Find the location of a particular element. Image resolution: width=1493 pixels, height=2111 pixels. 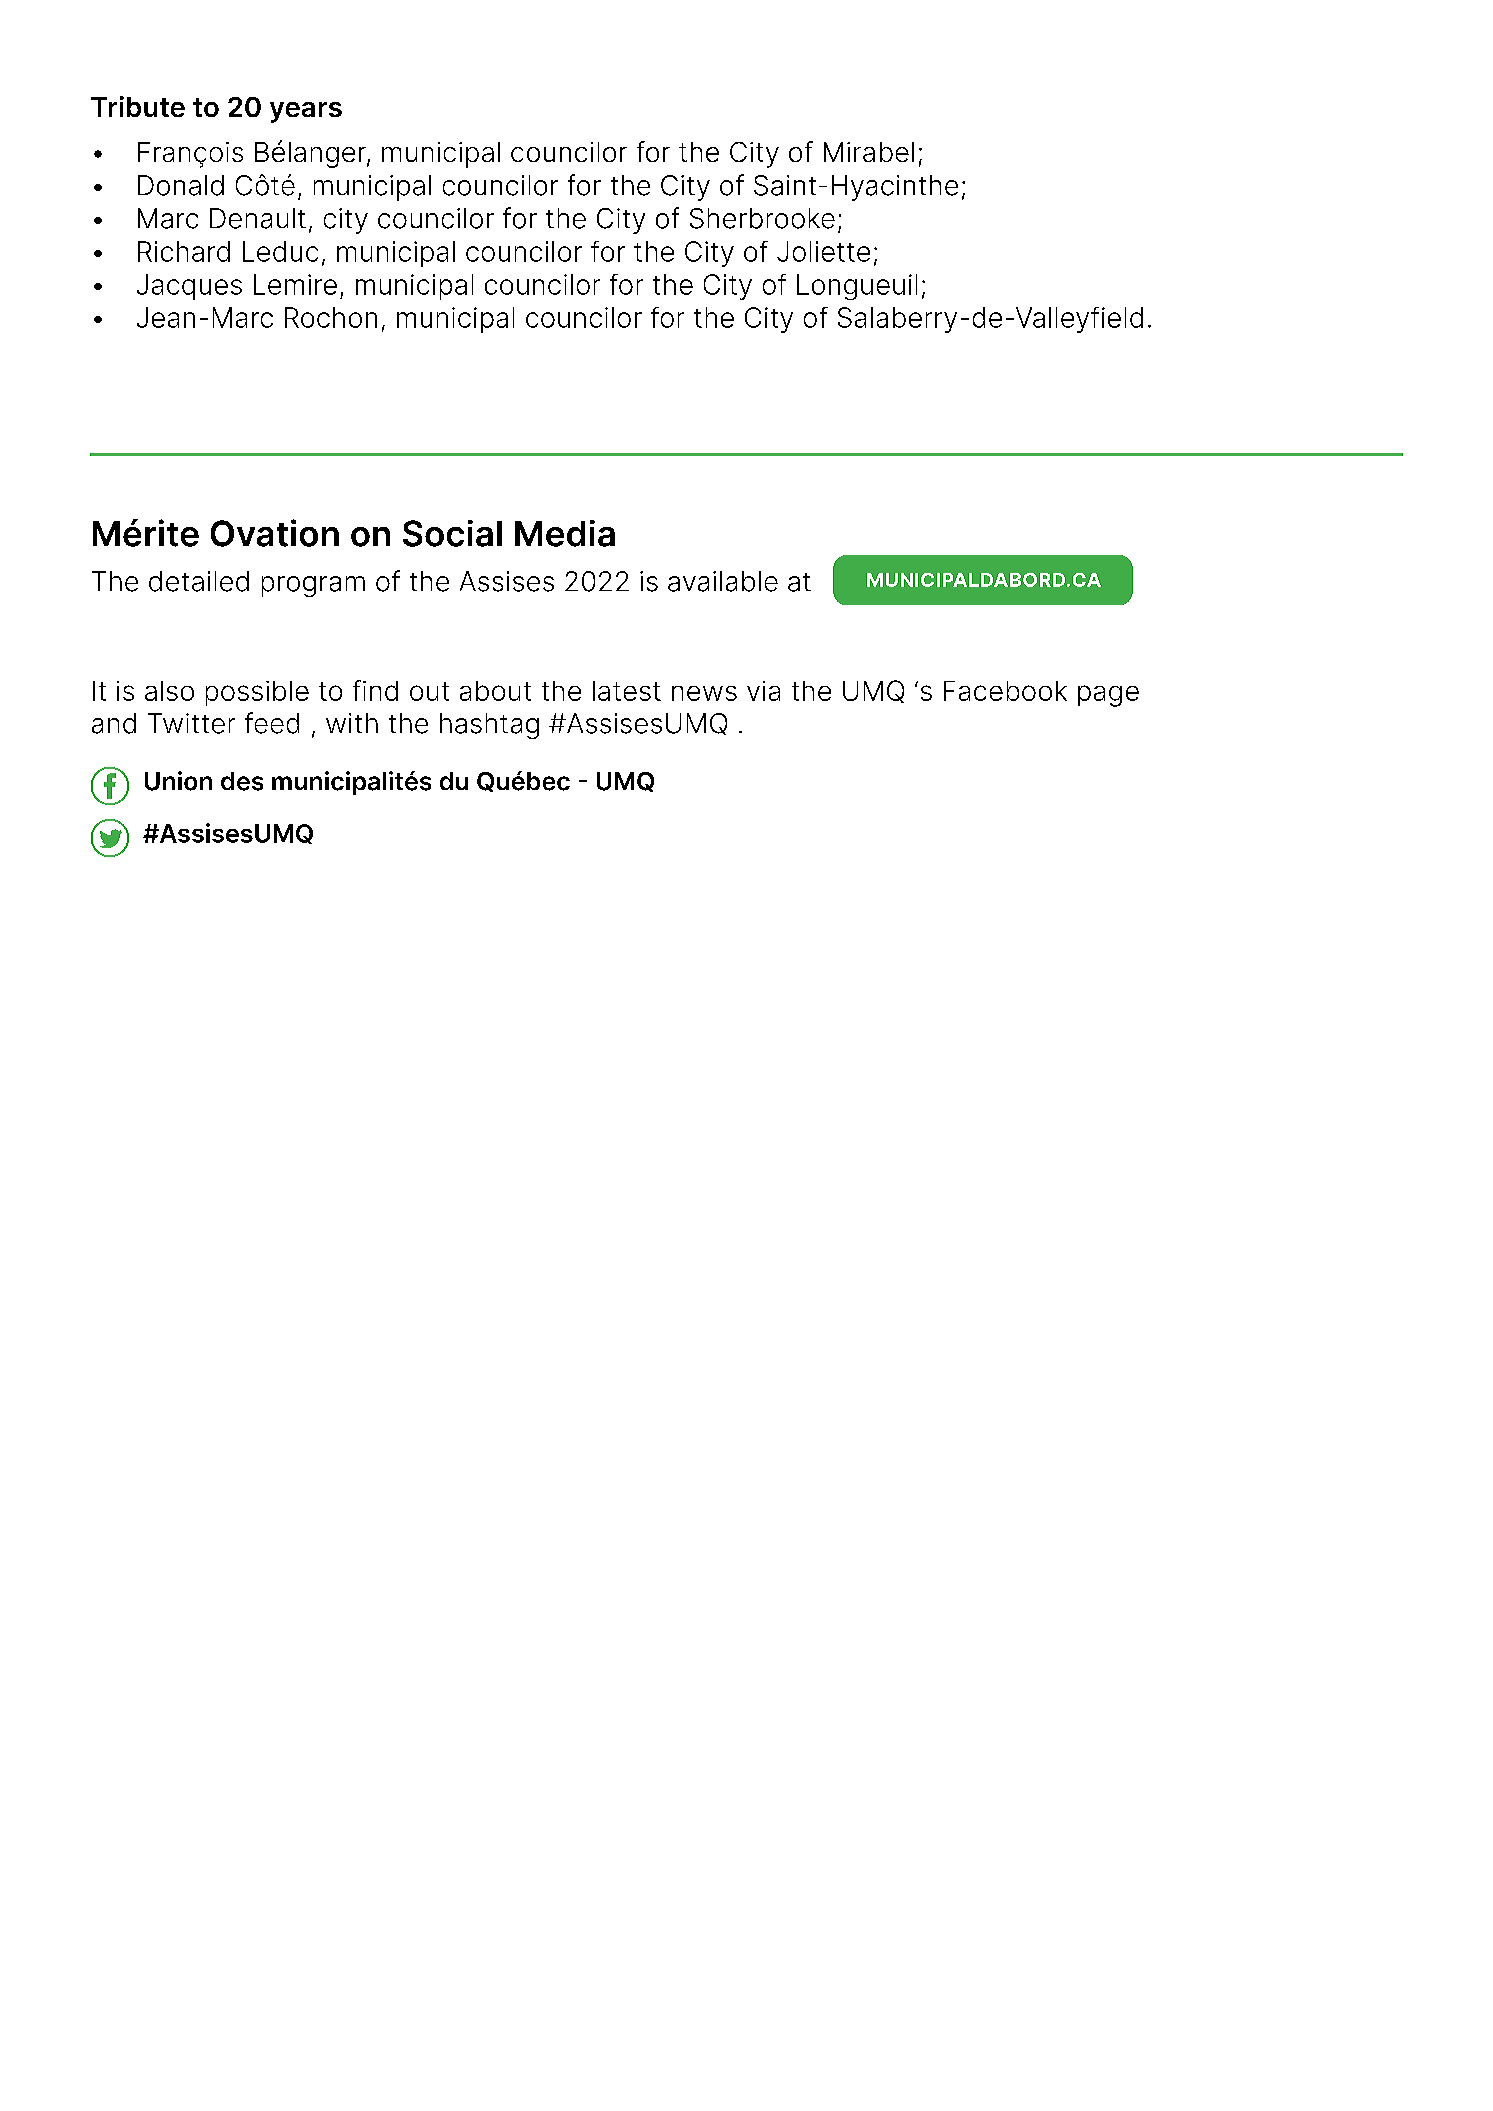

Facebook is located at coordinates (1005, 691).
